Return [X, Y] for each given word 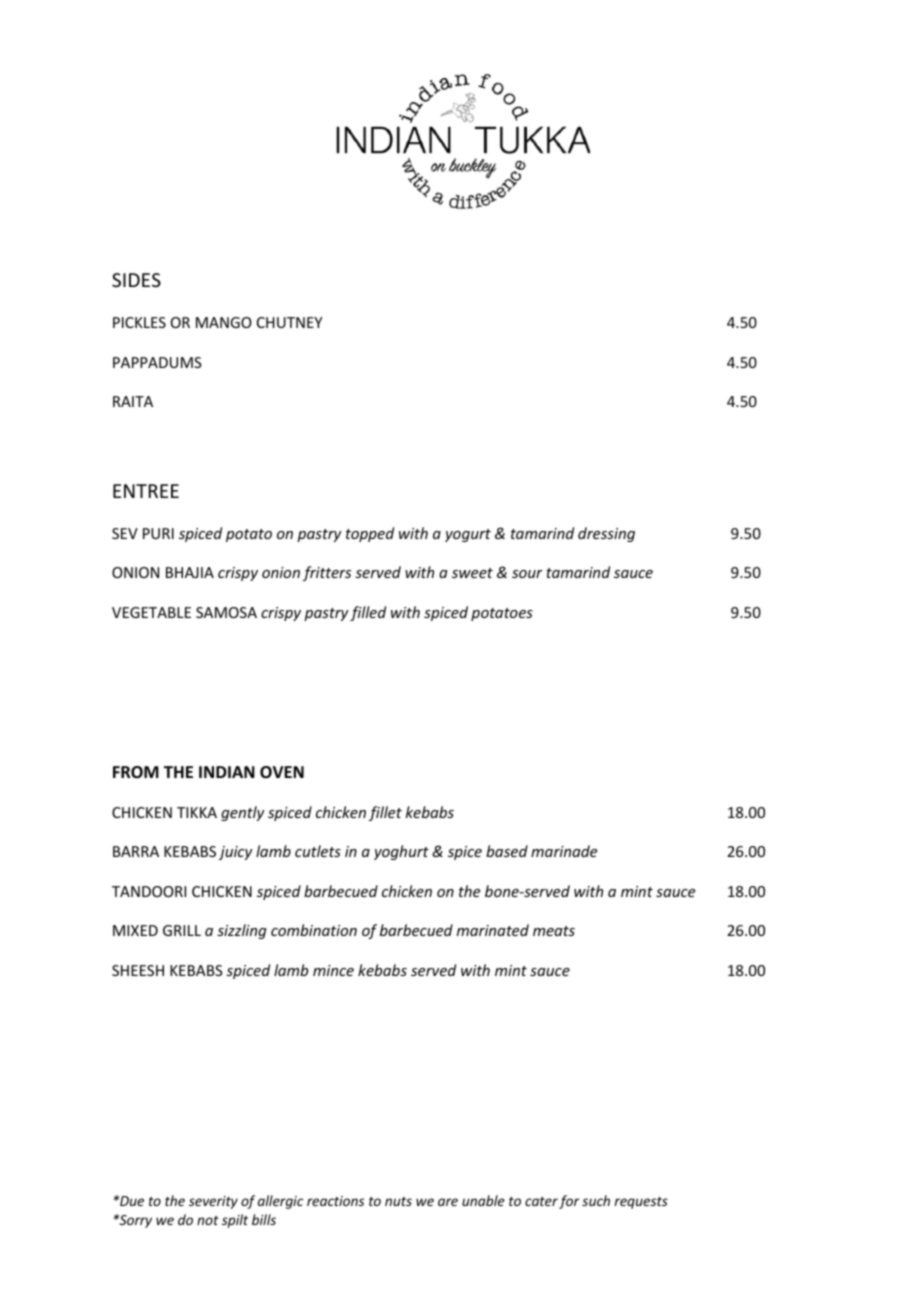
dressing [606, 534]
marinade [564, 851]
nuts [398, 1201]
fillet [385, 813]
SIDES [136, 280]
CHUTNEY [289, 322]
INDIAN [227, 772]
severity [213, 1202]
